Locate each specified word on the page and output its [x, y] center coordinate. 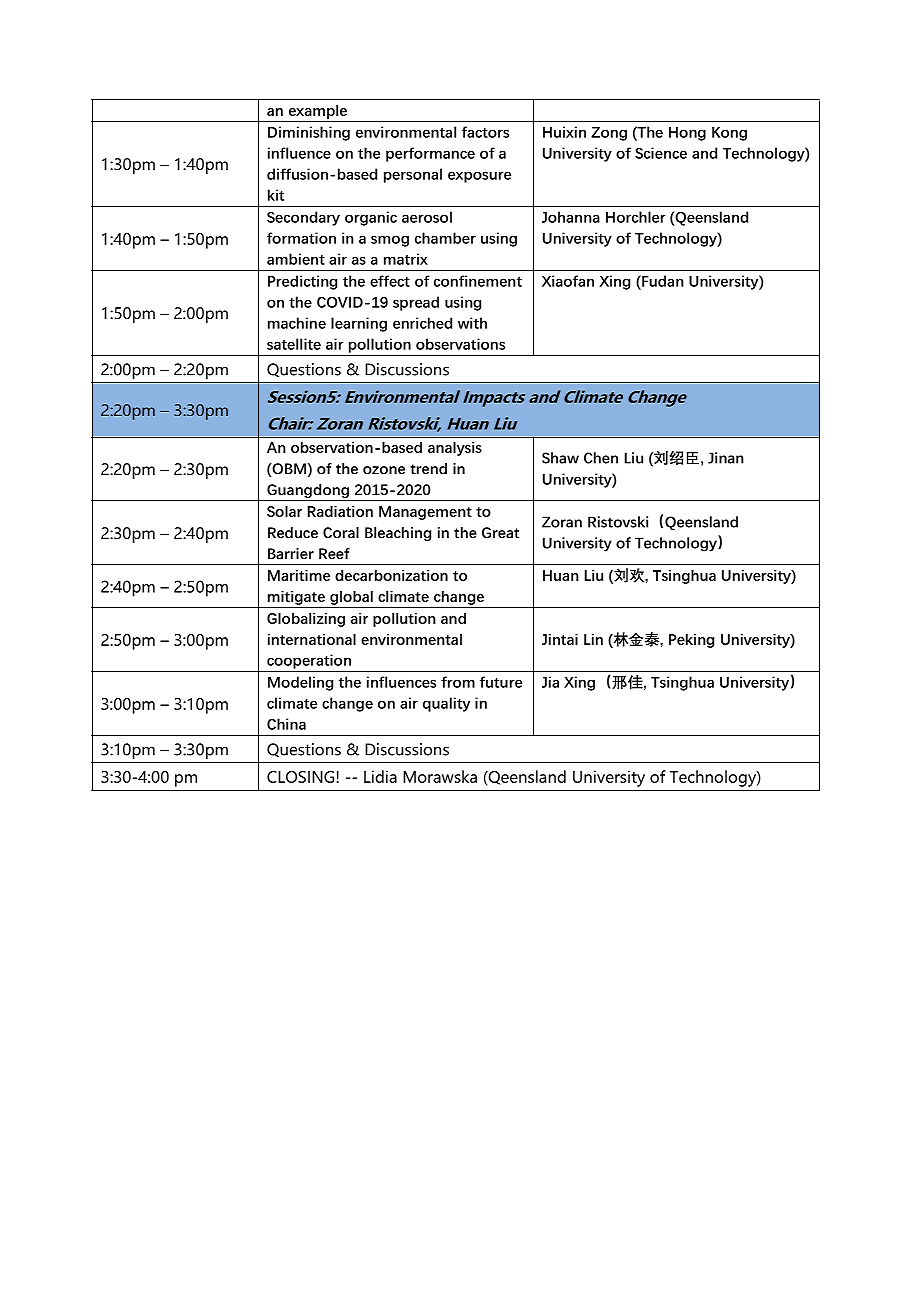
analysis [455, 449]
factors [485, 132]
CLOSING [300, 777]
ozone [384, 470]
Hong [687, 134]
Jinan [726, 458]
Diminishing [309, 133]
